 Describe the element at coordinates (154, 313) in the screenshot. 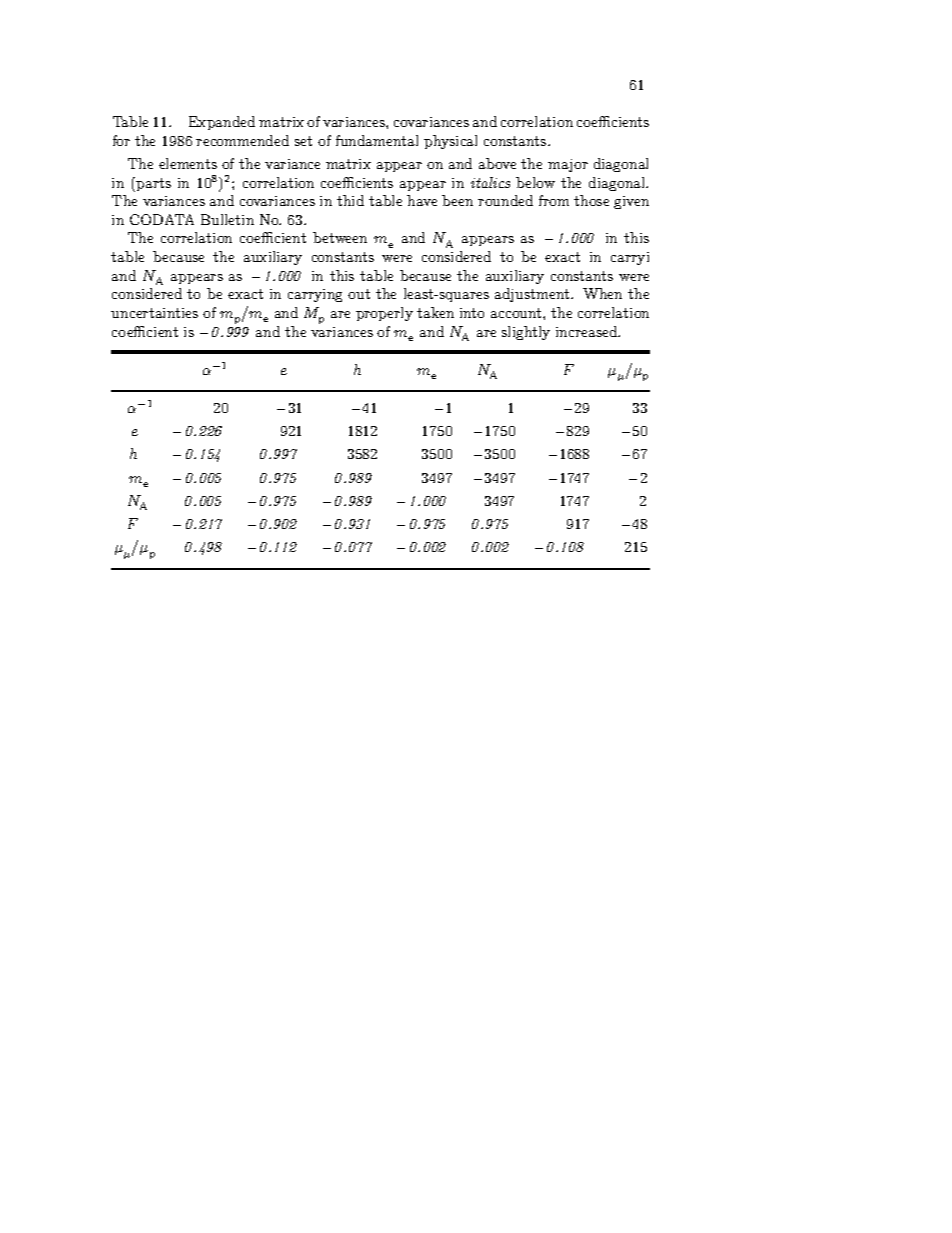

I see `uncertainties` at that location.
